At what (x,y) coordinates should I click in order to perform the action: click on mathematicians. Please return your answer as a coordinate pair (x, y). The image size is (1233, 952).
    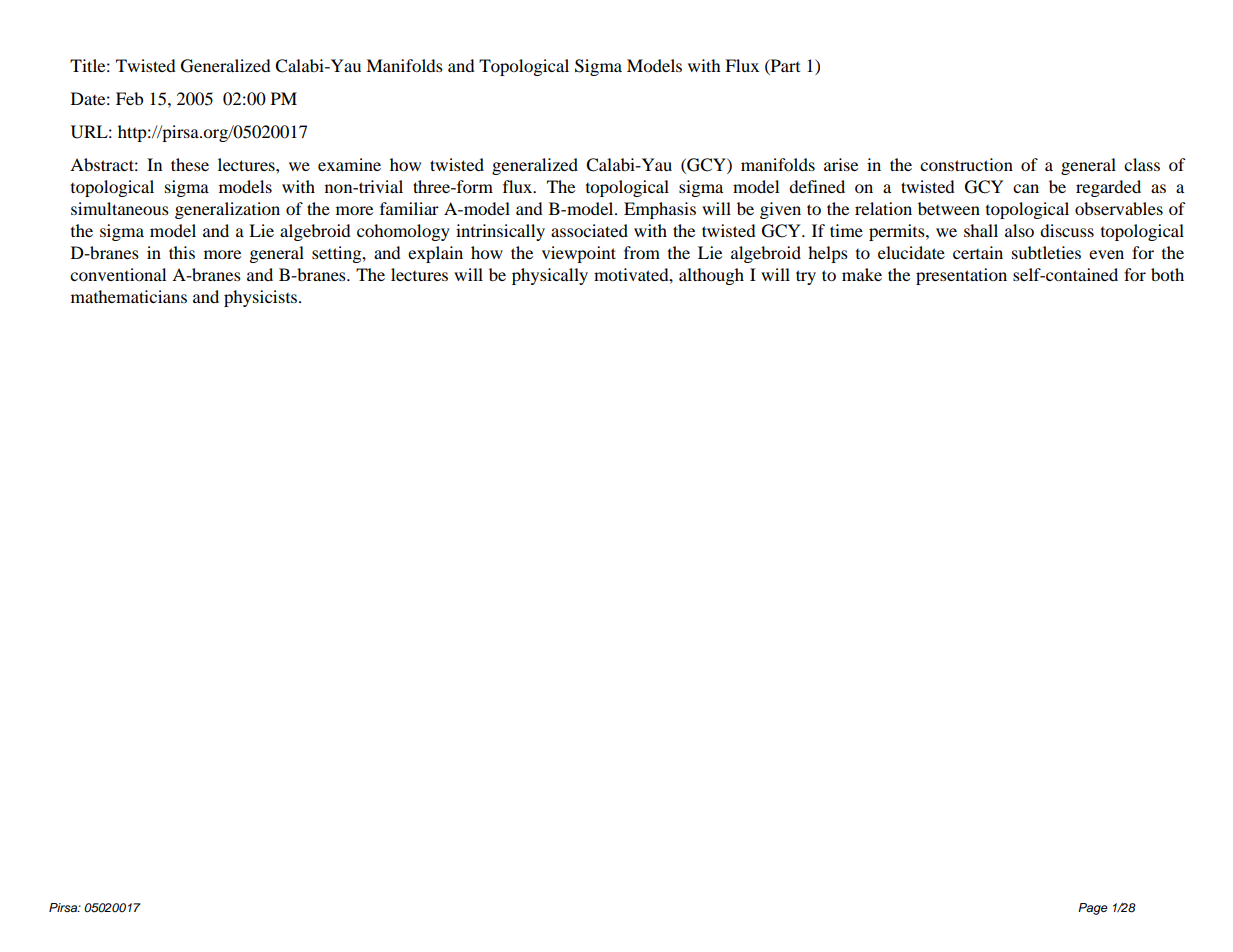
    Looking at the image, I should click on (129, 296).
